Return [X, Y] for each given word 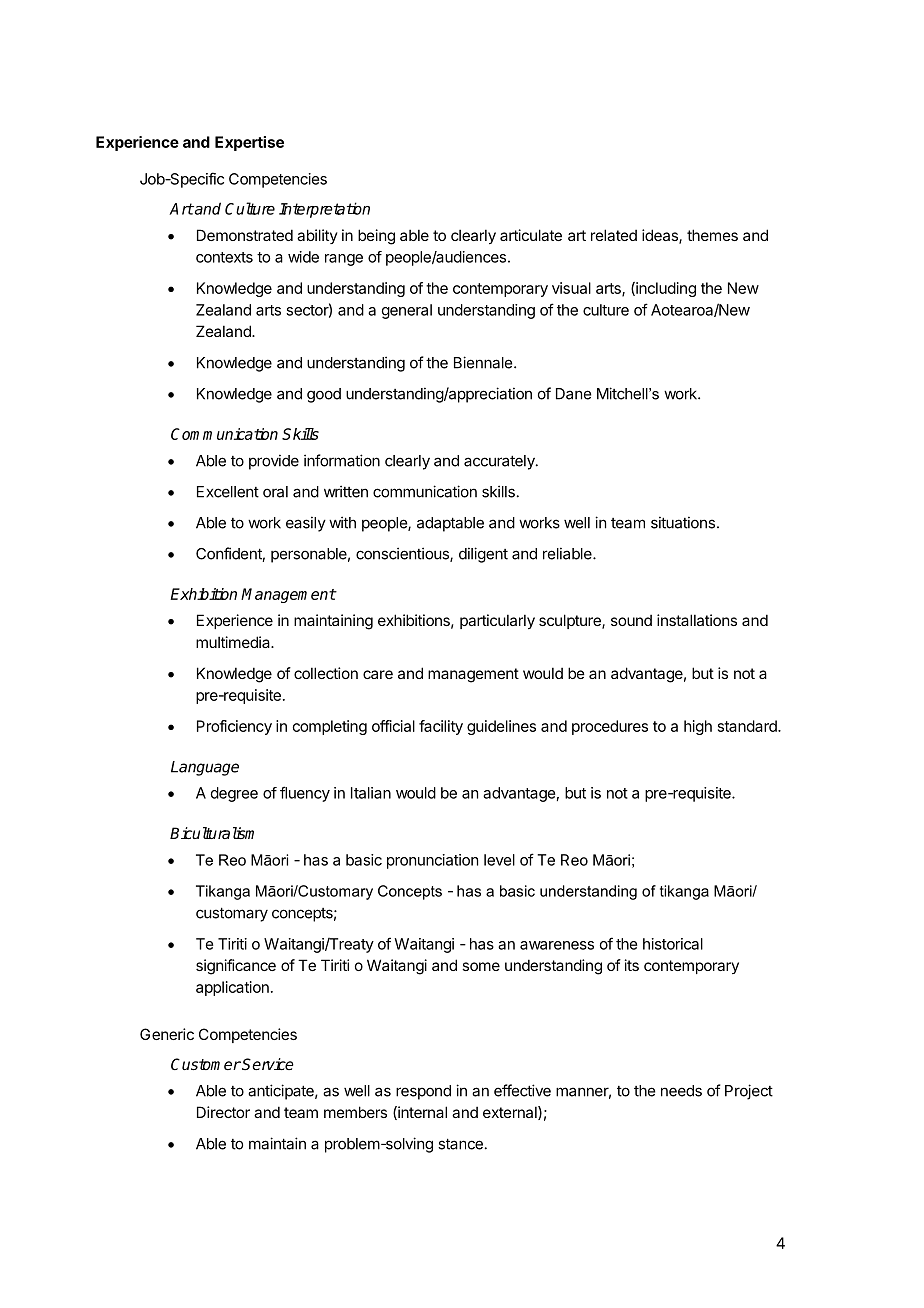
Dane [573, 394]
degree [234, 794]
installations [697, 620]
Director [223, 1112]
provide [274, 462]
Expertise [249, 143]
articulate [531, 235]
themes [712, 235]
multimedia [234, 642]
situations [683, 522]
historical [673, 944]
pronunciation [432, 861]
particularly [497, 621]
